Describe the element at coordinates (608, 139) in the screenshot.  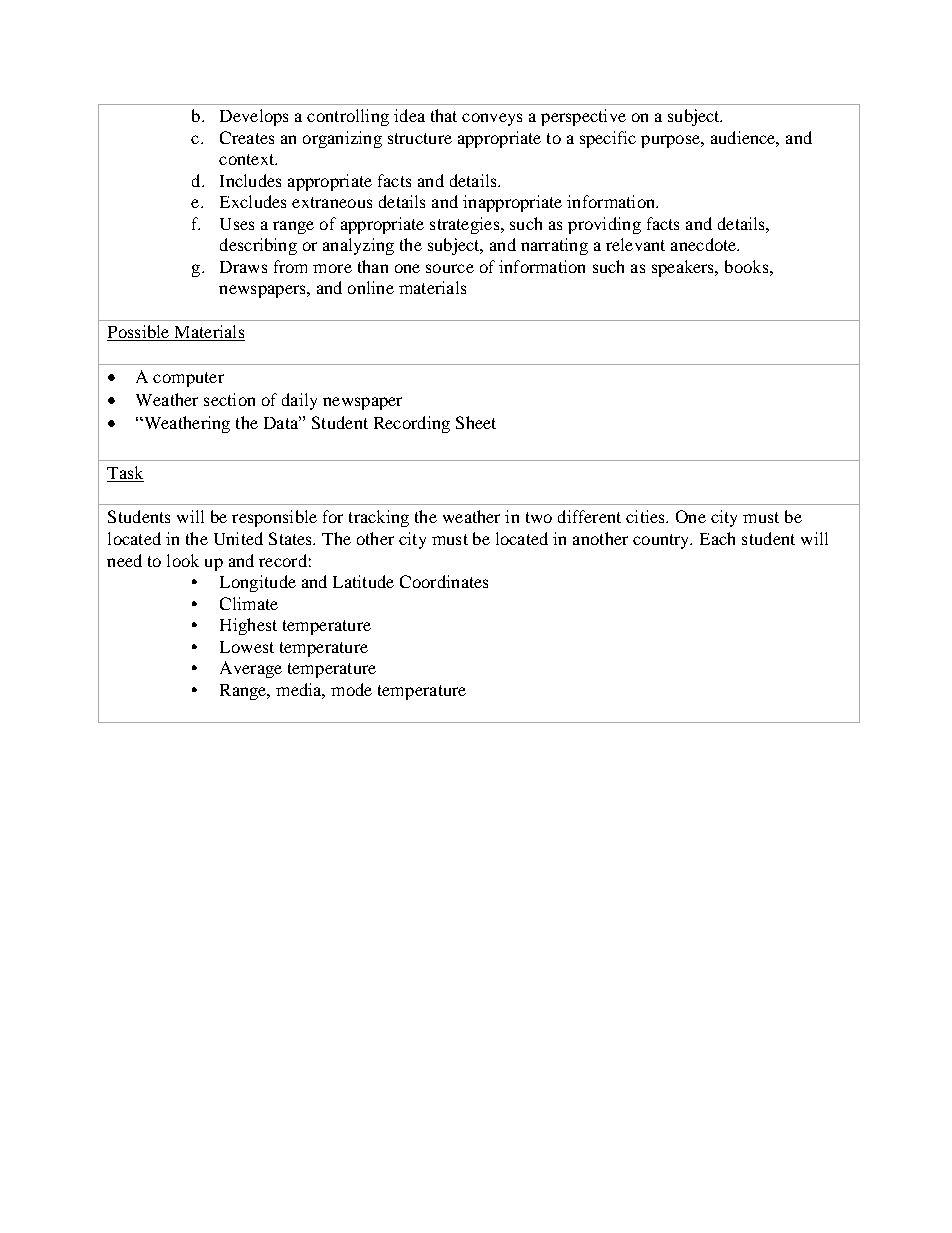
I see `specific` at that location.
